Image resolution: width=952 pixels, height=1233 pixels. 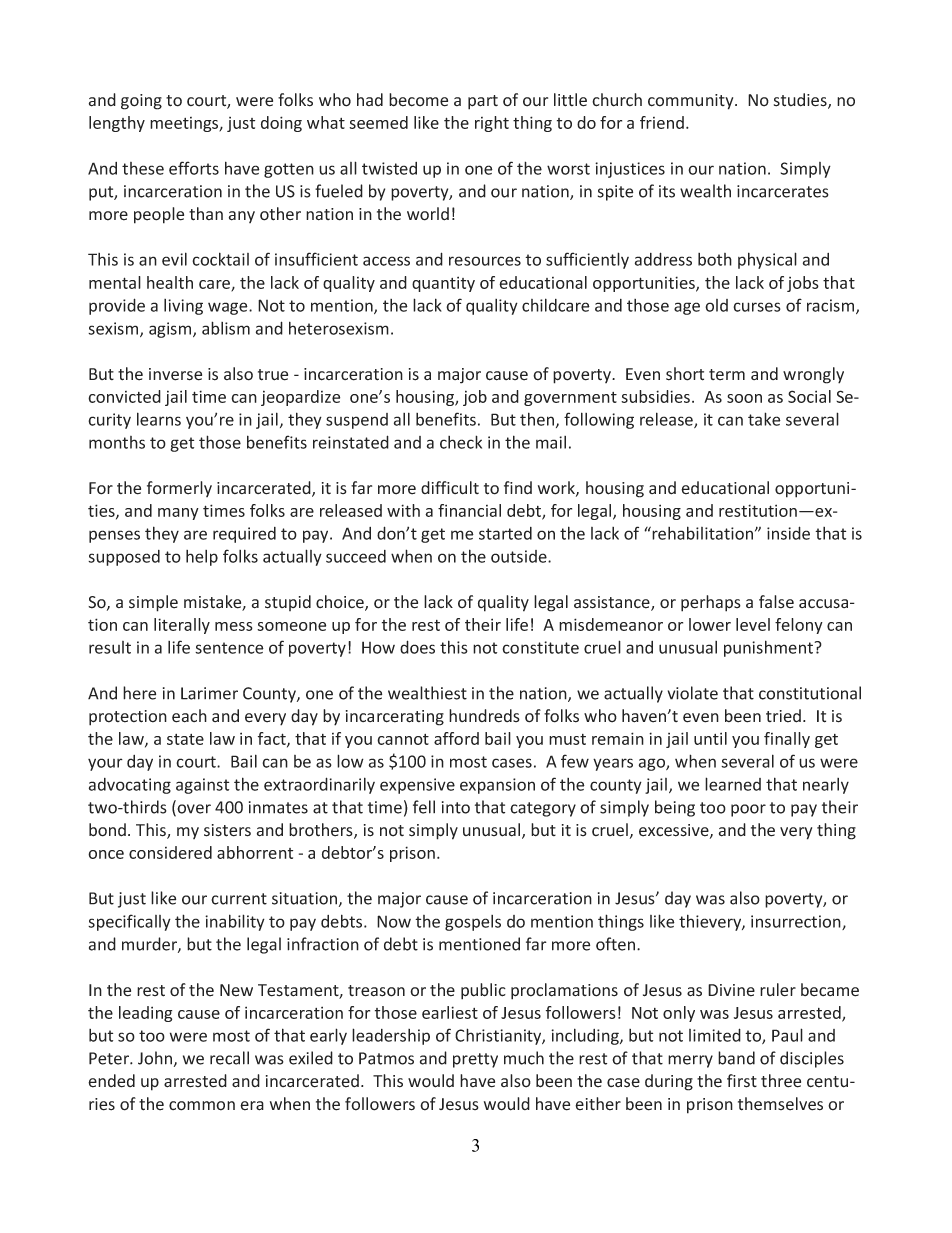 What do you see at coordinates (182, 626) in the document?
I see `literally` at bounding box center [182, 626].
